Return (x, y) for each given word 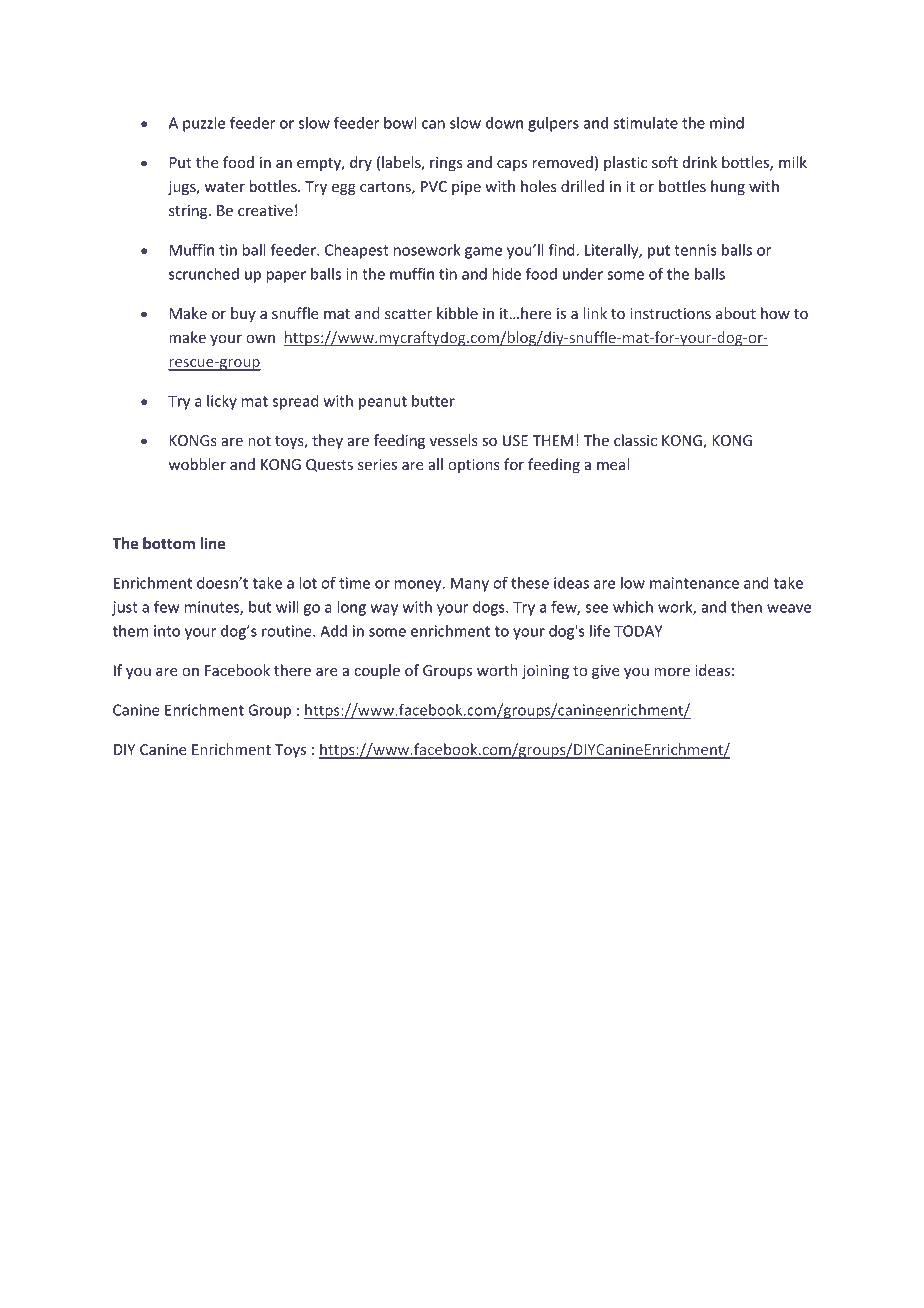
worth (497, 670)
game (483, 253)
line (212, 543)
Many (470, 584)
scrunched (204, 274)
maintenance (694, 583)
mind (727, 123)
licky (222, 402)
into (167, 631)
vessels (454, 440)
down (504, 123)
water (224, 187)
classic (635, 440)
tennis (695, 250)
